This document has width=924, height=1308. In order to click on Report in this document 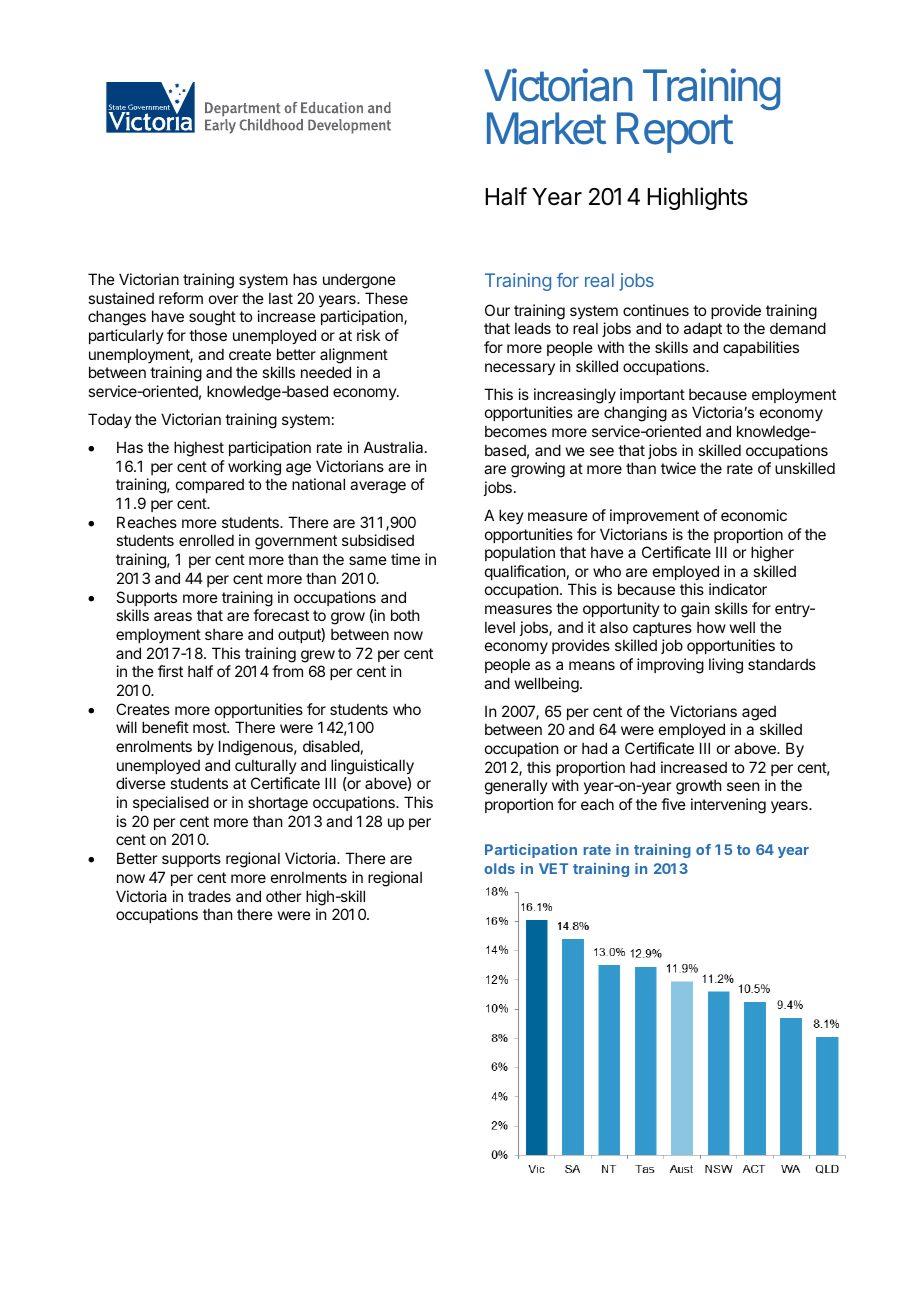, I will do `click(675, 132)`.
